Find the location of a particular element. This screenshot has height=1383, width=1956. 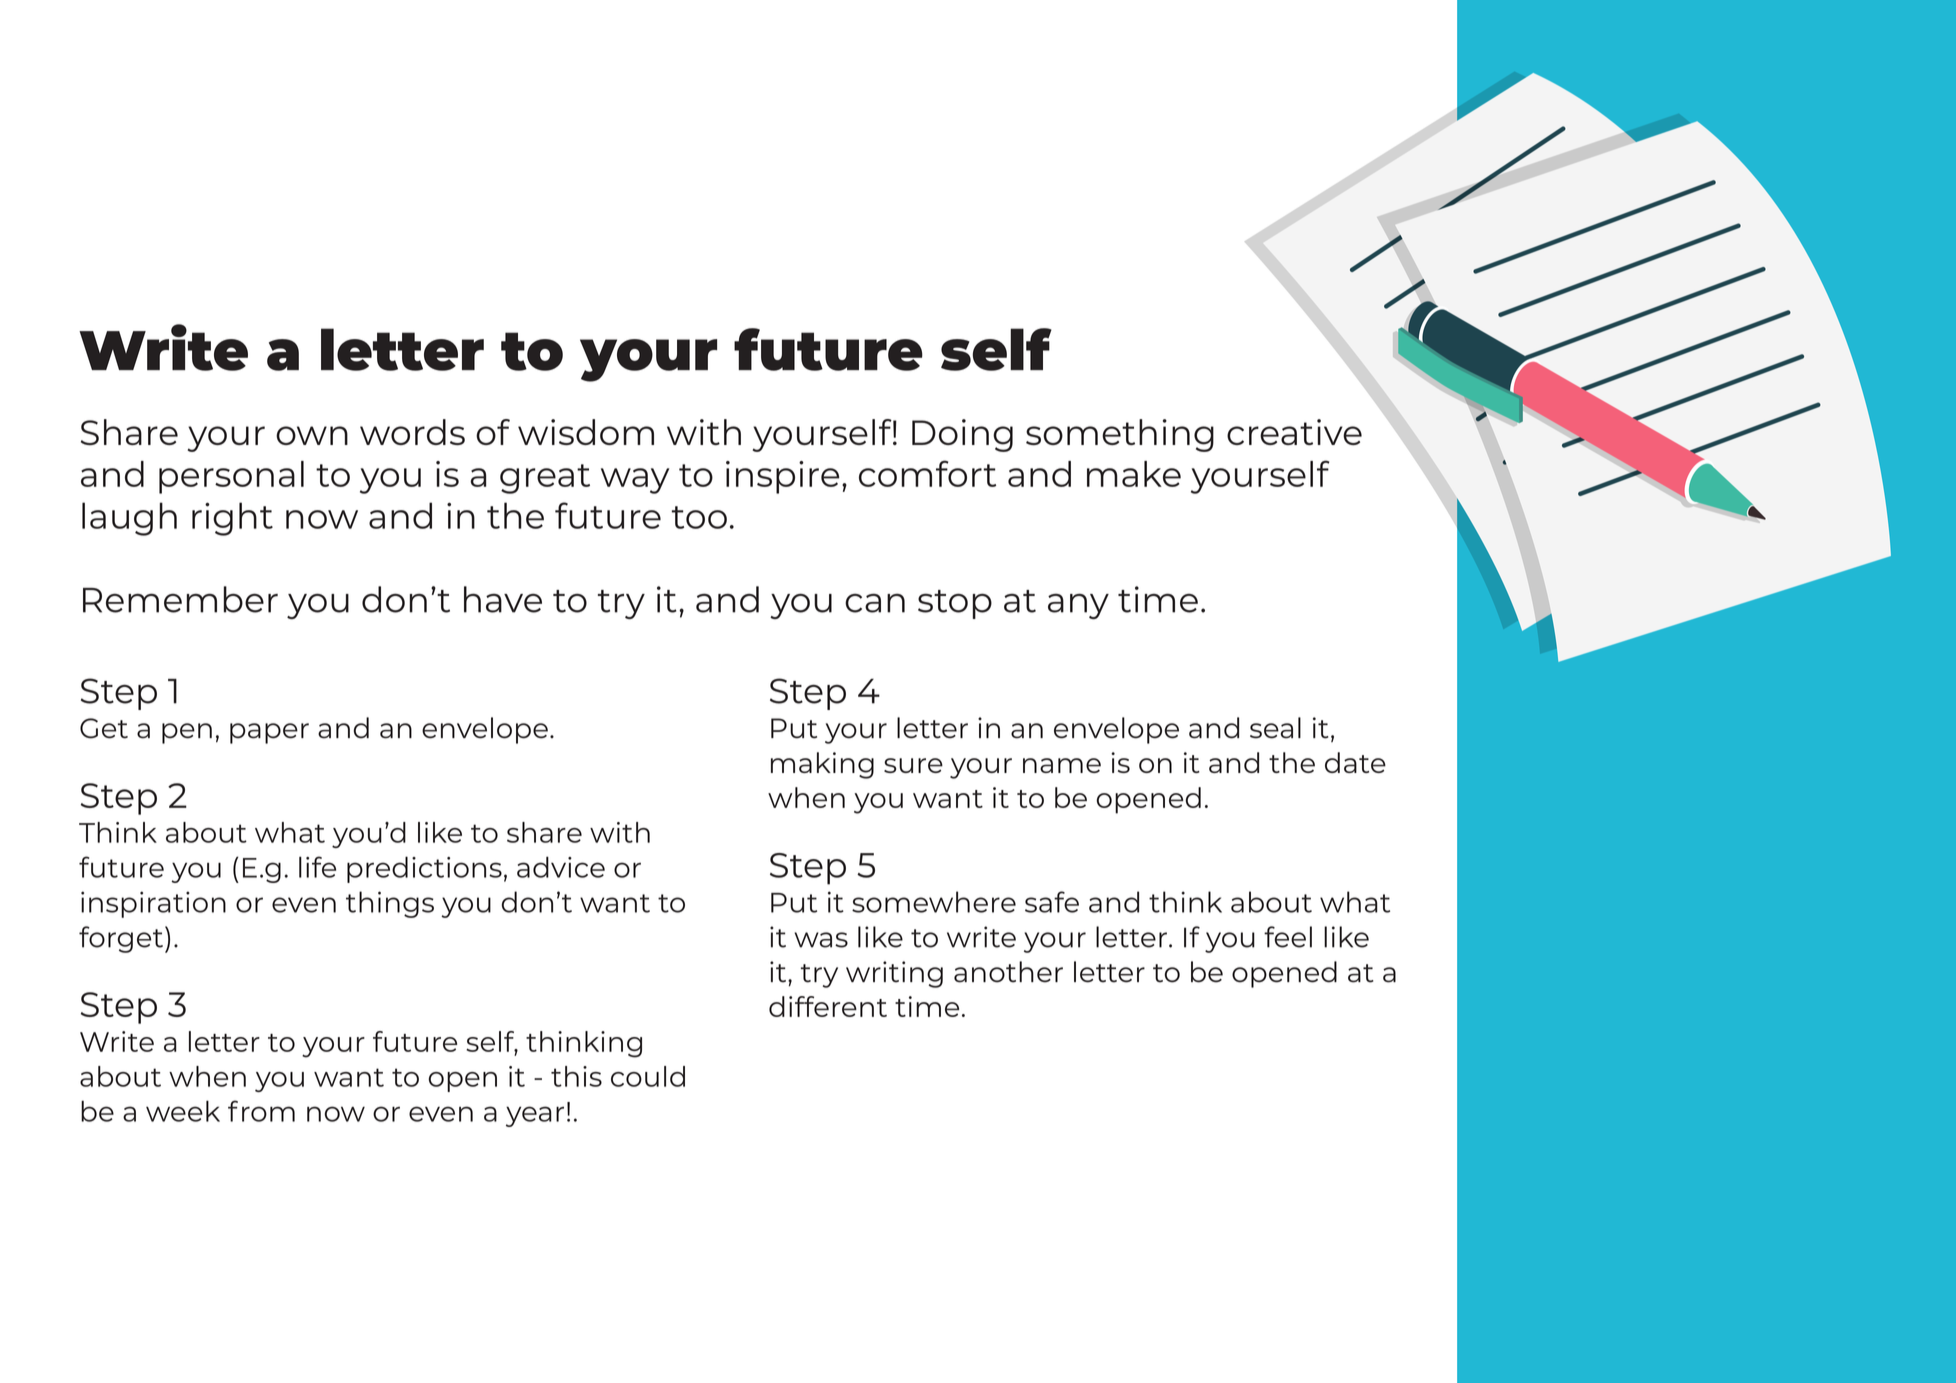

safe is located at coordinates (1052, 902).
